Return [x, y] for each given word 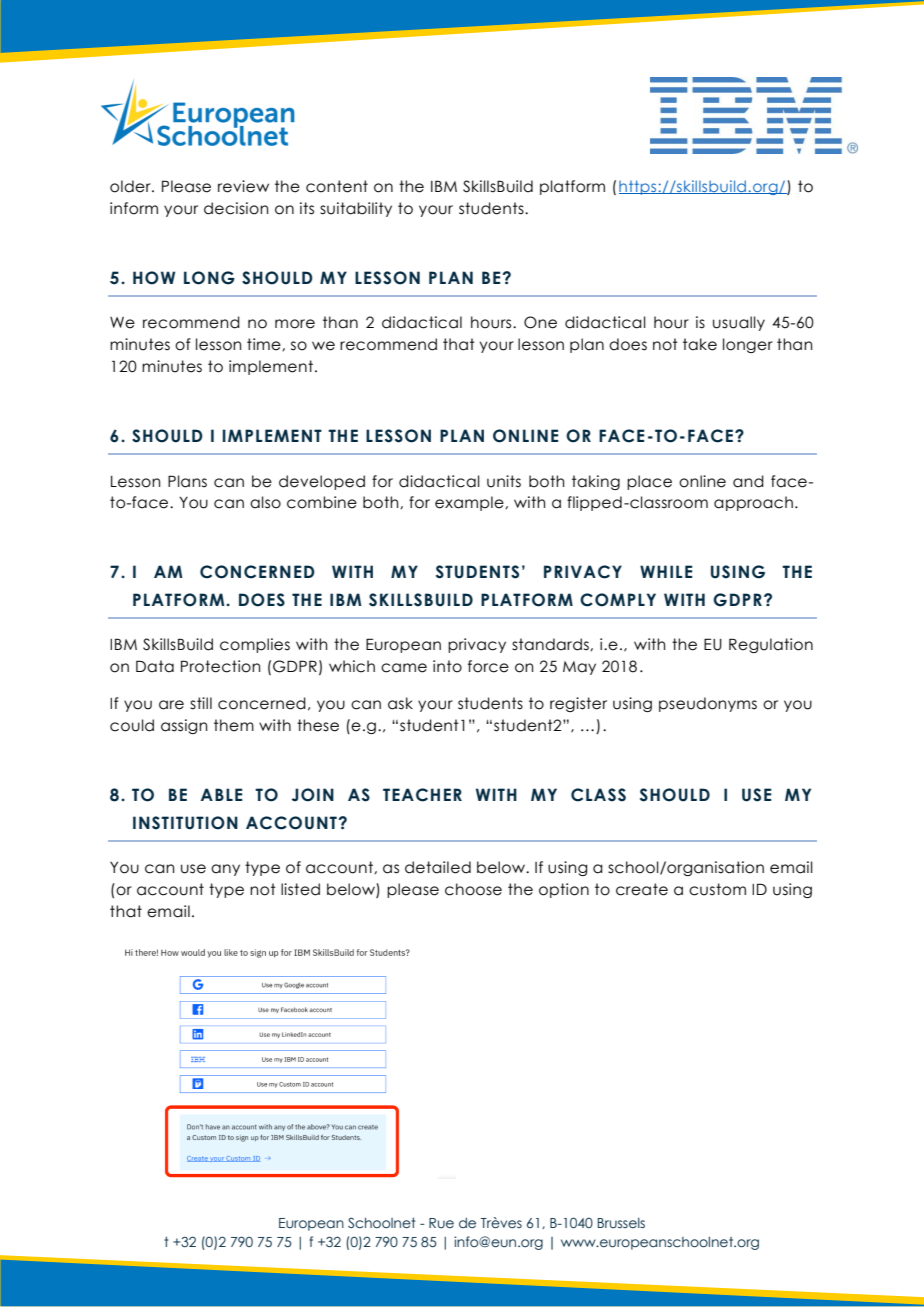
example [470, 503]
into [447, 666]
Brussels [621, 1223]
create [642, 889]
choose [473, 889]
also [265, 502]
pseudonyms [708, 704]
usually [739, 323]
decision [236, 208]
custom [717, 889]
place [649, 482]
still [201, 703]
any [225, 870]
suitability [356, 209]
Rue [441, 1223]
